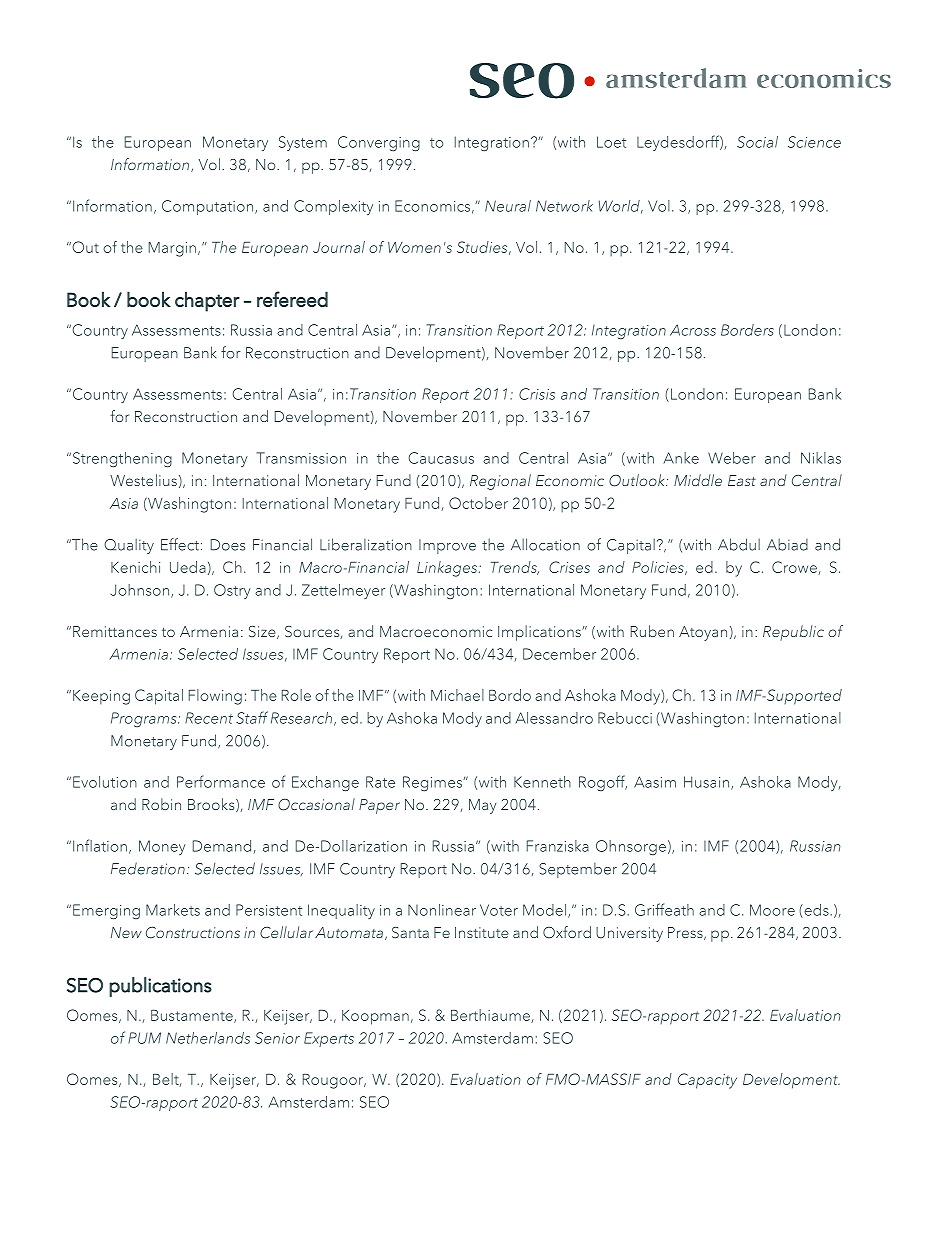 This screenshot has width=952, height=1233. I want to click on Strengthening, so click(121, 459).
